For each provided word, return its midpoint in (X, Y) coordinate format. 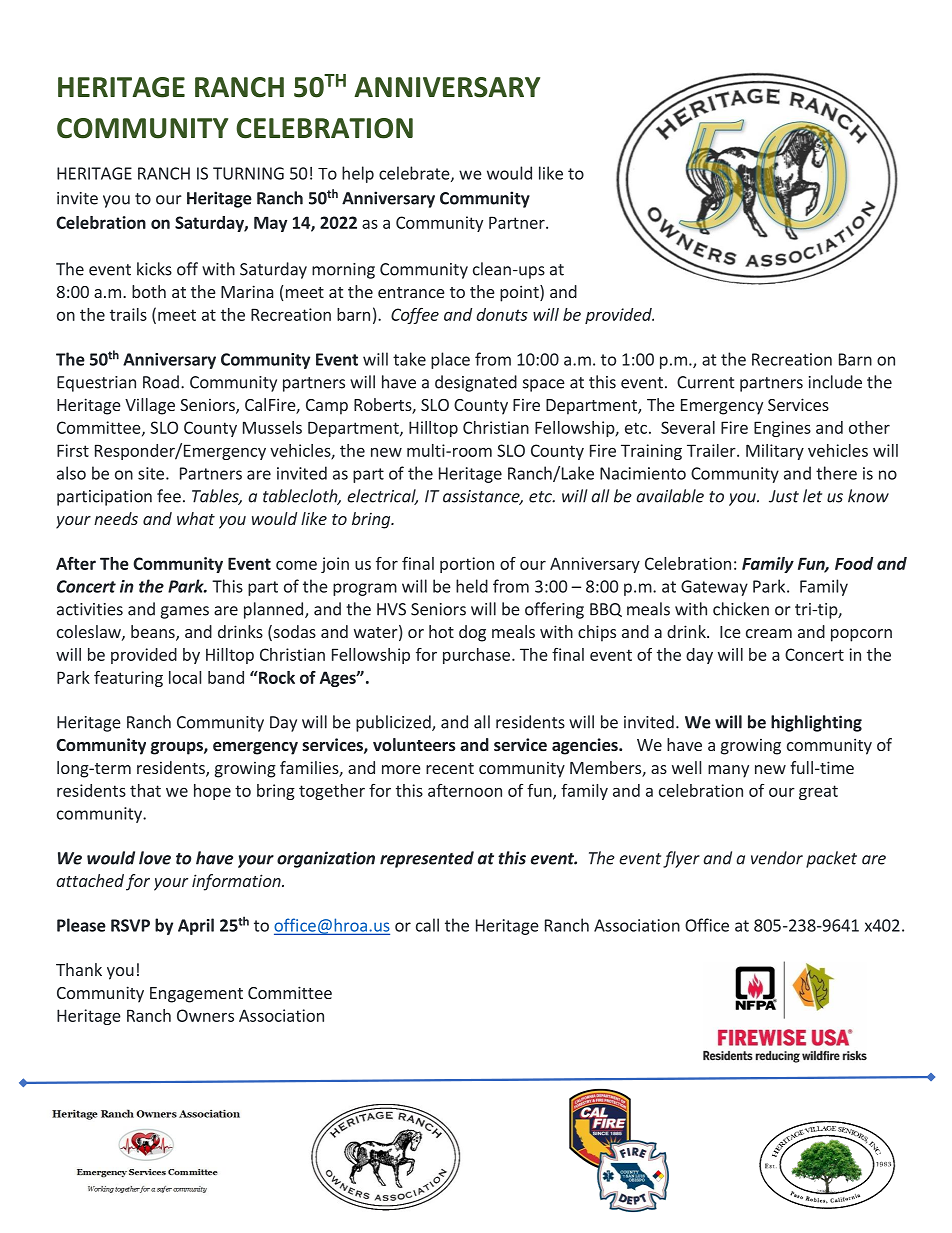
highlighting (816, 723)
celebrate (415, 174)
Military (775, 452)
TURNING (248, 173)
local (185, 677)
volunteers (414, 744)
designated (476, 383)
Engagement (196, 995)
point (520, 293)
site (151, 473)
